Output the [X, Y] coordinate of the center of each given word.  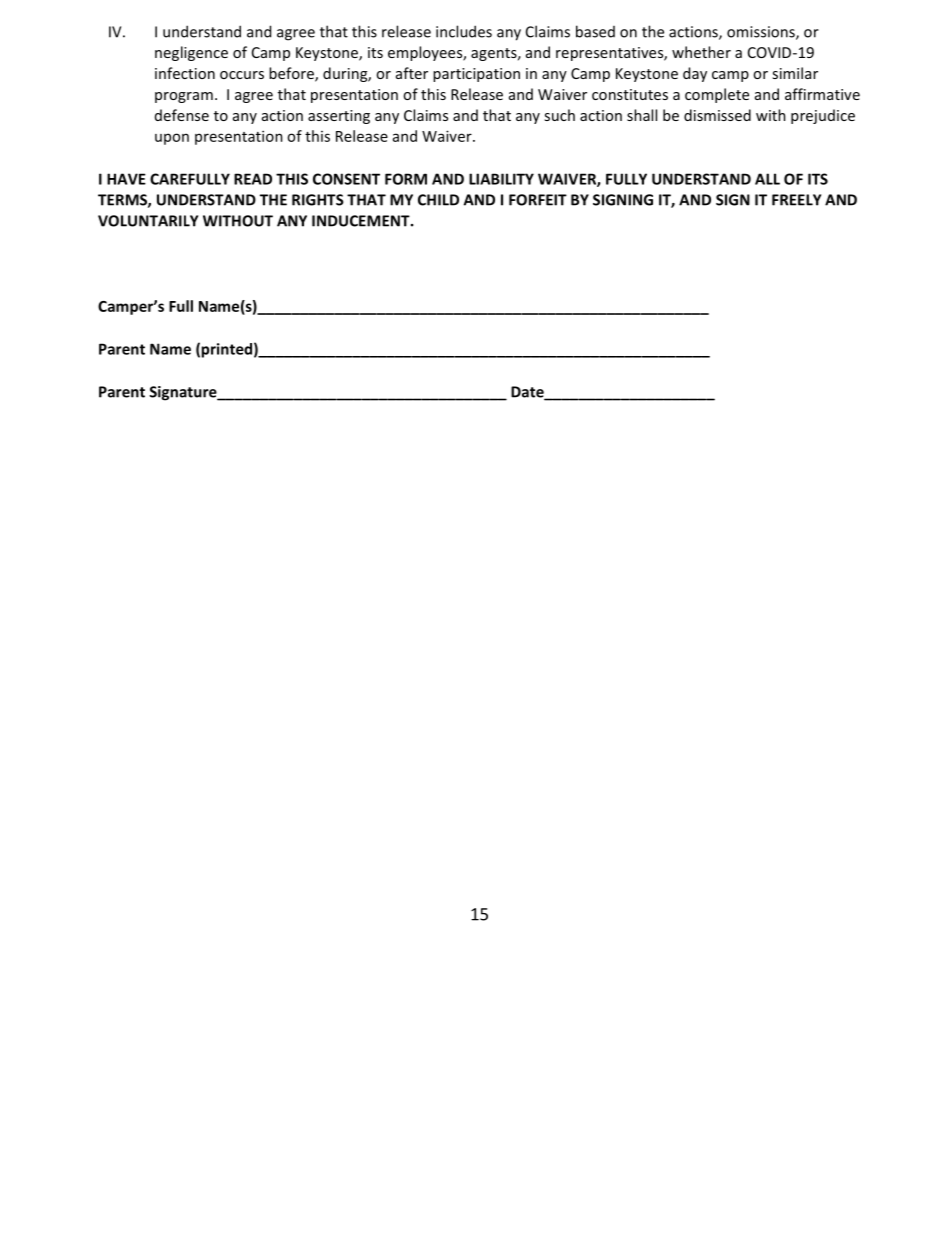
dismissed [717, 115]
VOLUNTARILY [148, 221]
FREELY [796, 200]
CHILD [438, 200]
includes [464, 31]
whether [701, 52]
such [559, 115]
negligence [191, 53]
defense [182, 115]
